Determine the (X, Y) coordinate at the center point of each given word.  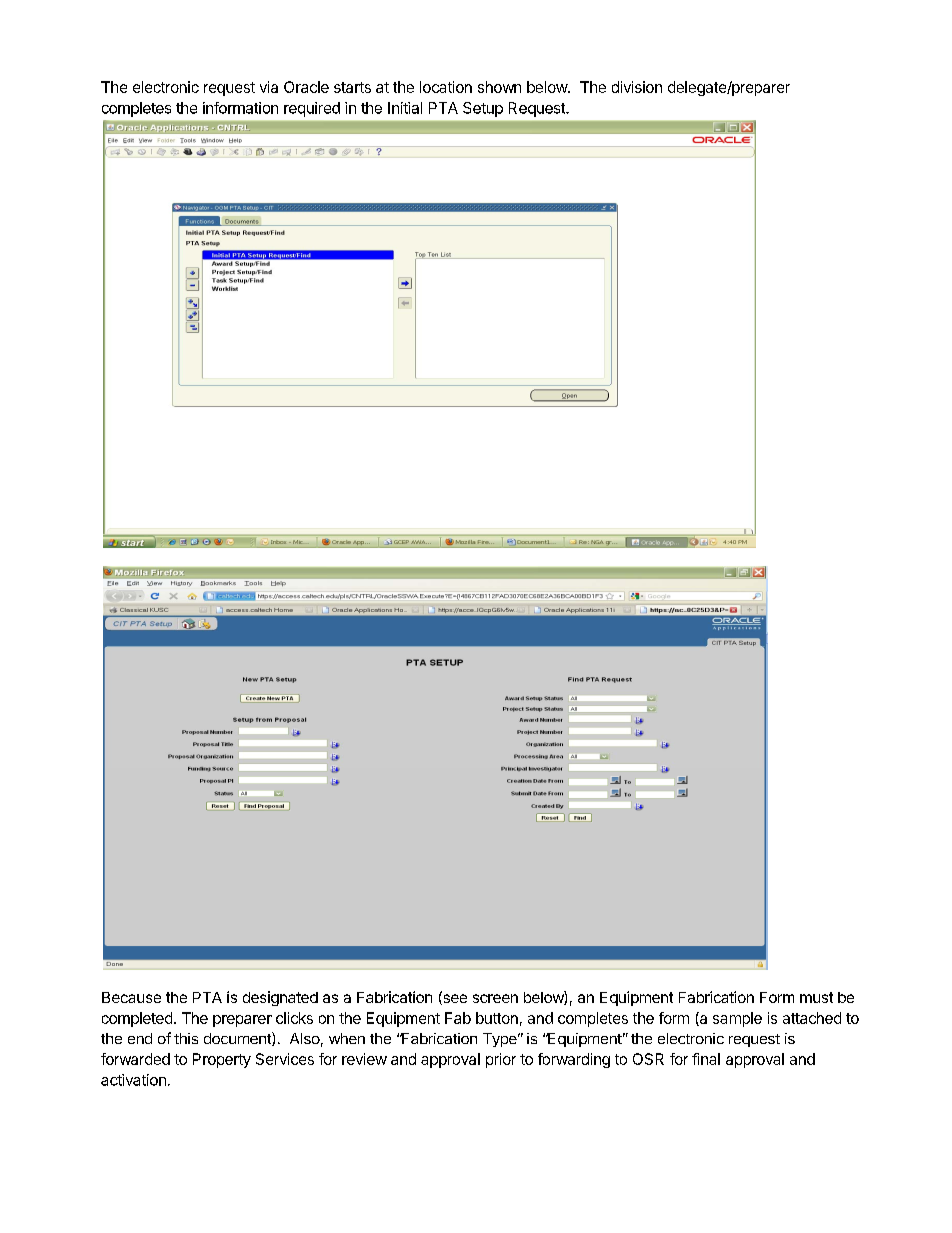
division (637, 87)
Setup (483, 109)
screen (495, 998)
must (816, 997)
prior (501, 1060)
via (269, 87)
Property (222, 1060)
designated (280, 998)
